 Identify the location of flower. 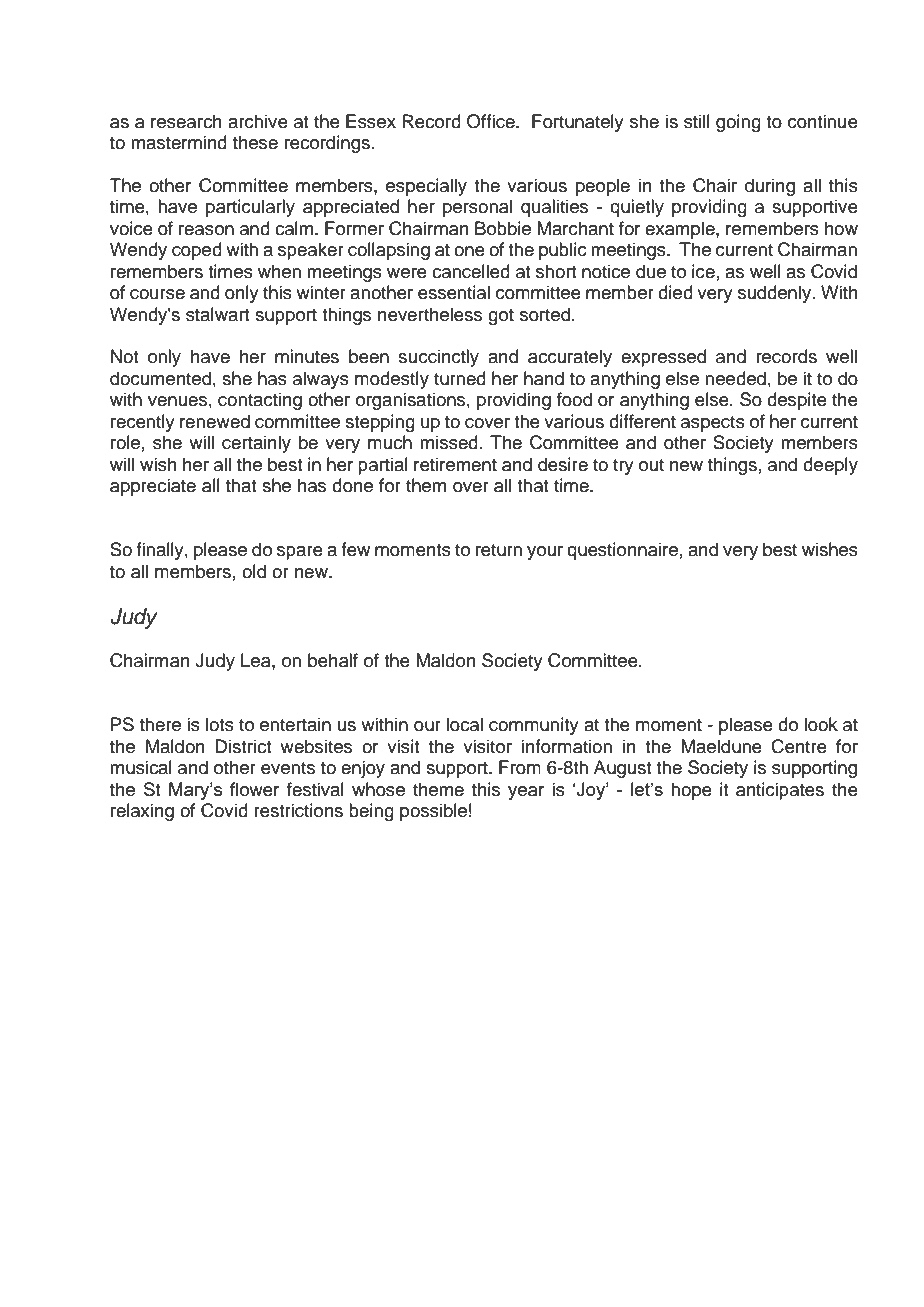
(254, 789).
